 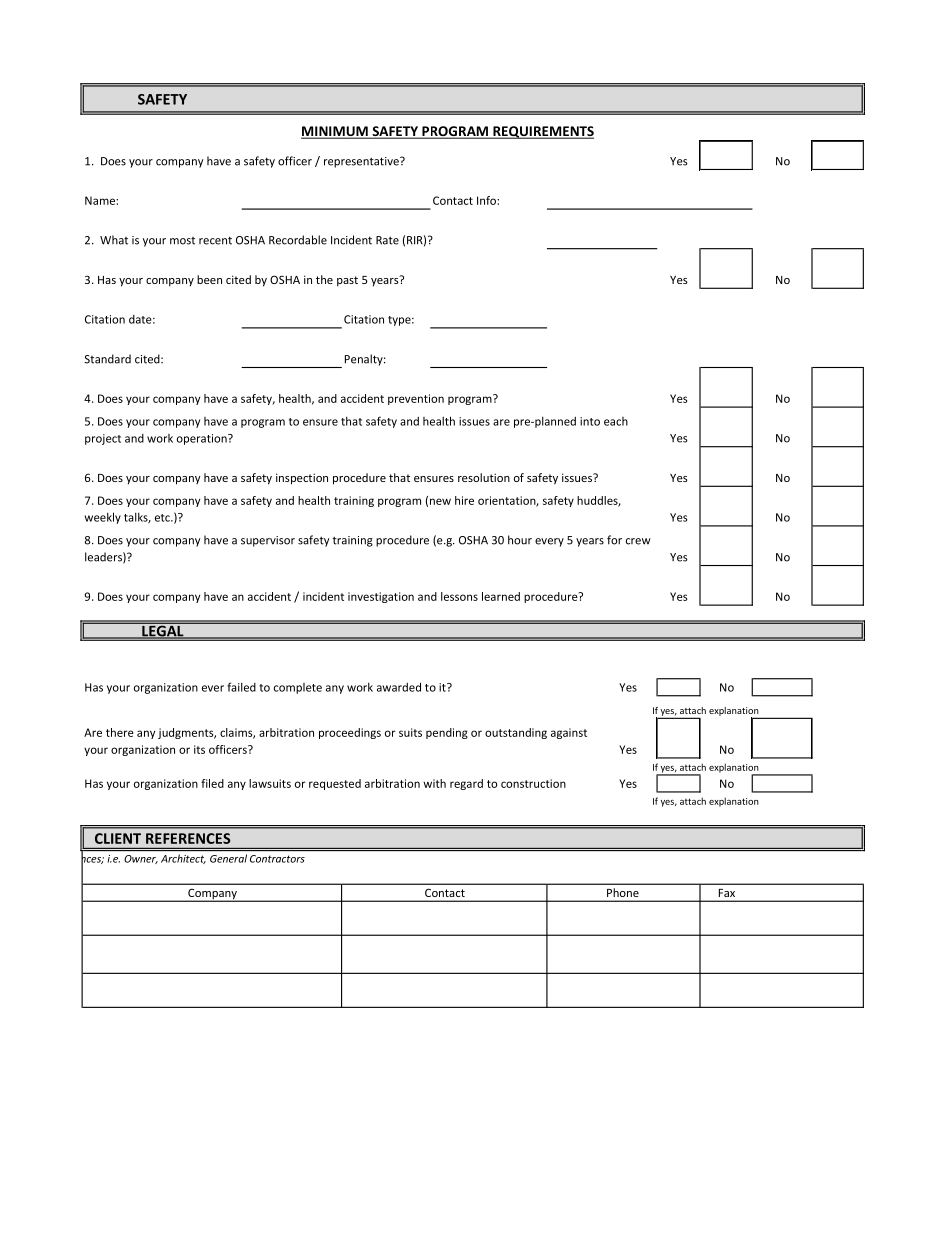 What do you see at coordinates (182, 241) in the screenshot?
I see `most` at bounding box center [182, 241].
